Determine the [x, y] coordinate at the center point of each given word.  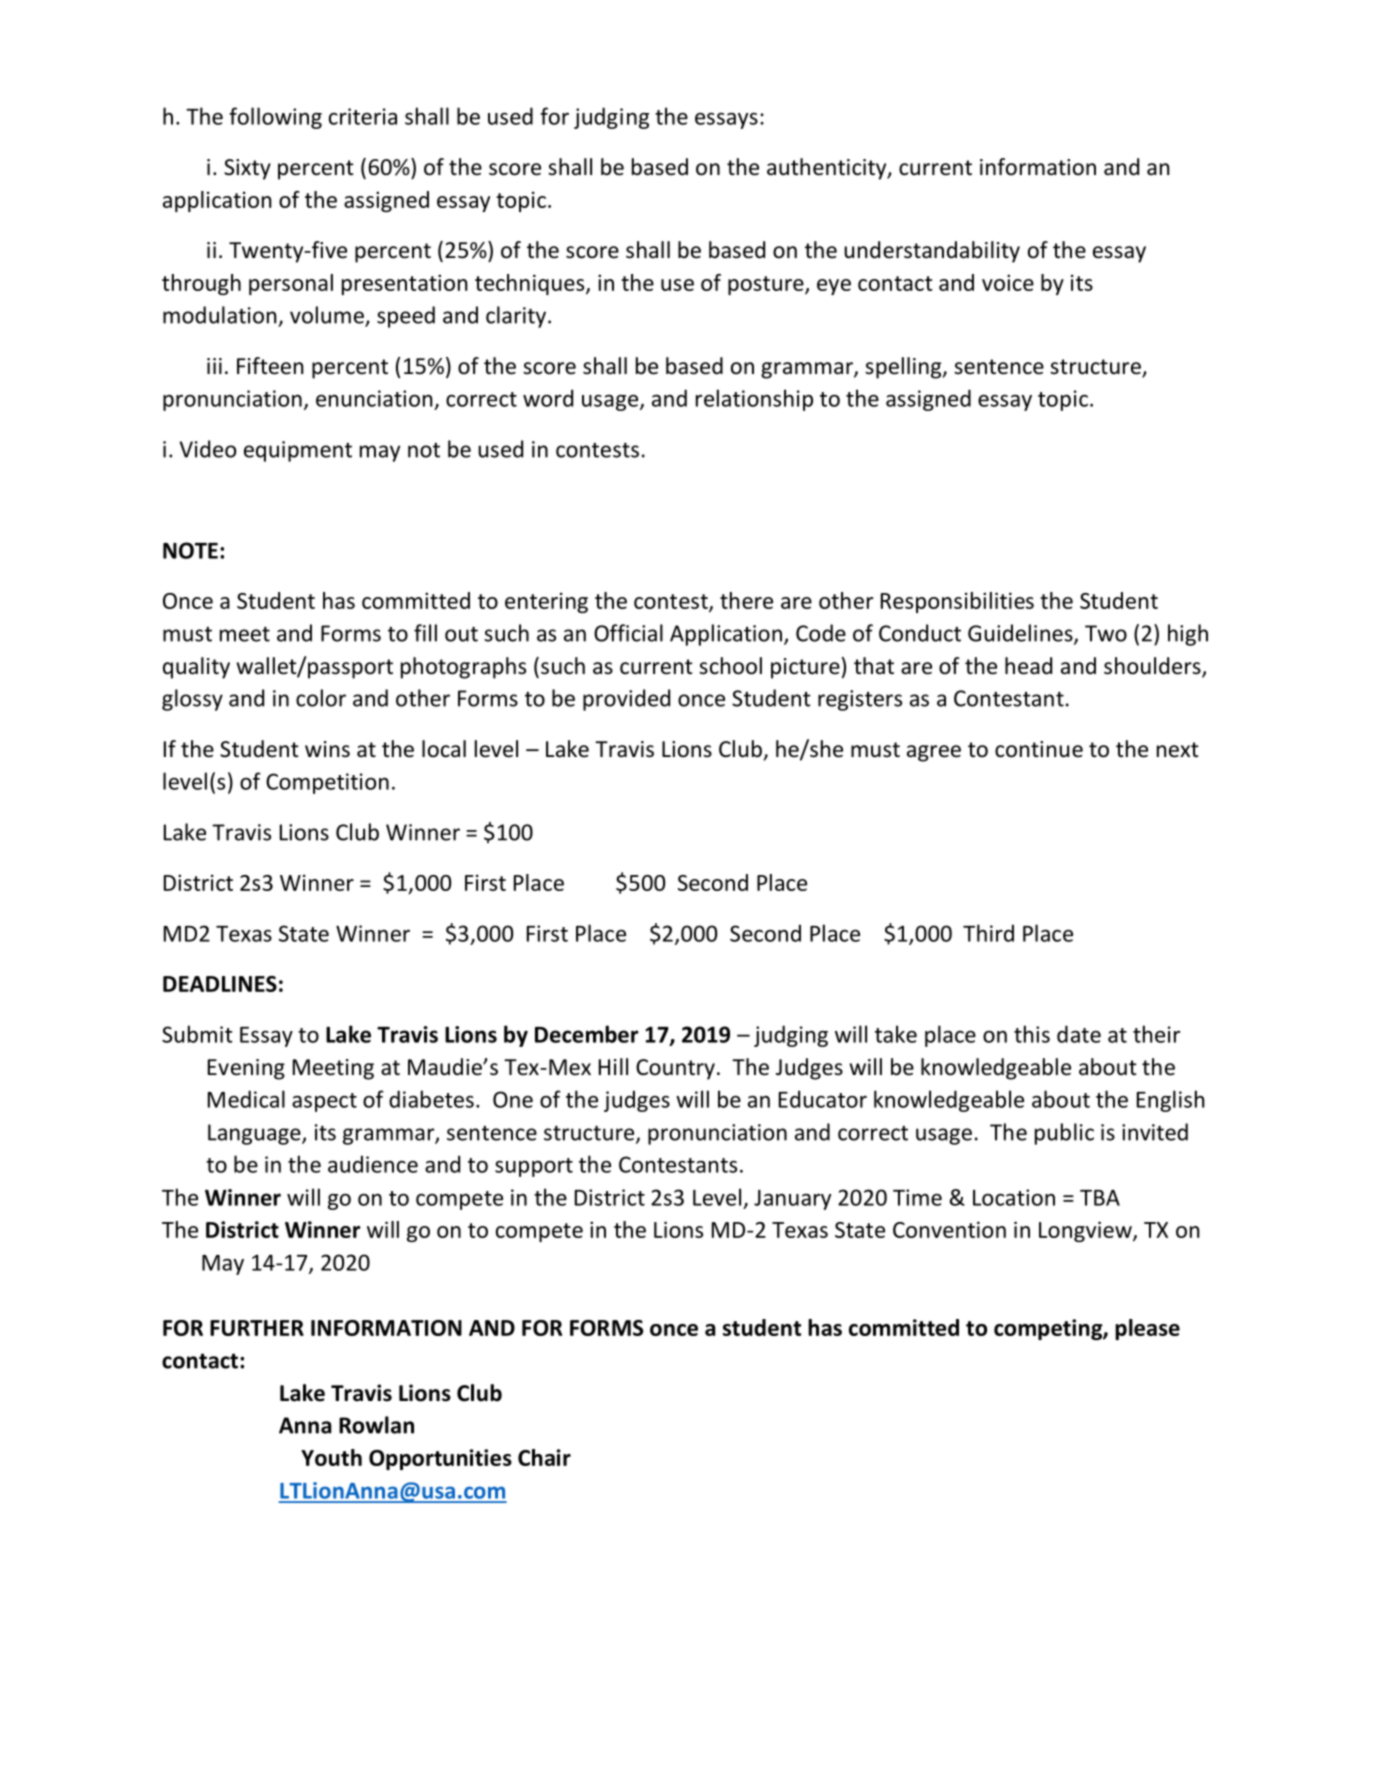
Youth [331, 1457]
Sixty [247, 169]
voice [1008, 282]
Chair [544, 1457]
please [1147, 1329]
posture [767, 285]
